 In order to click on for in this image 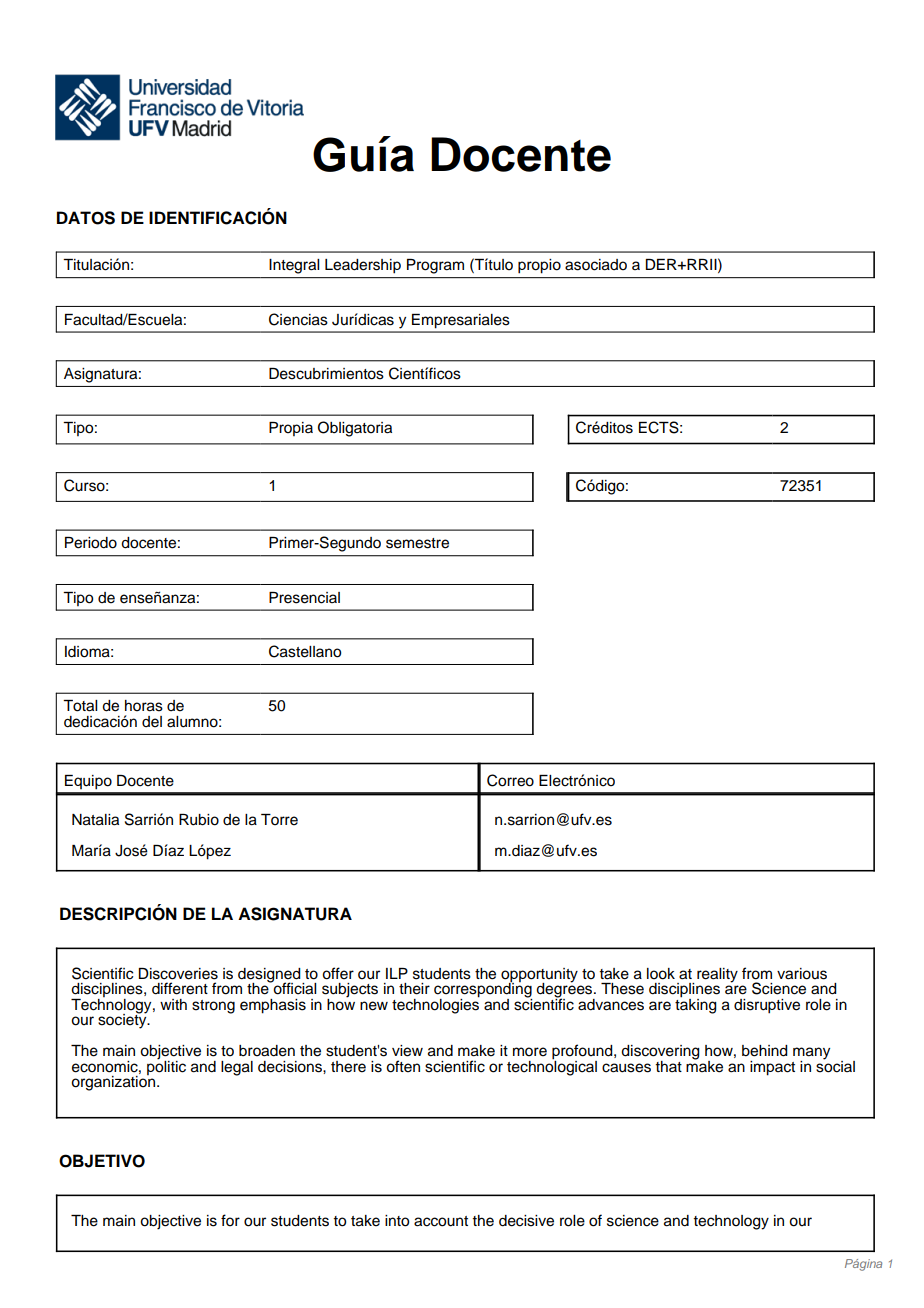, I will do `click(230, 1220)`.
